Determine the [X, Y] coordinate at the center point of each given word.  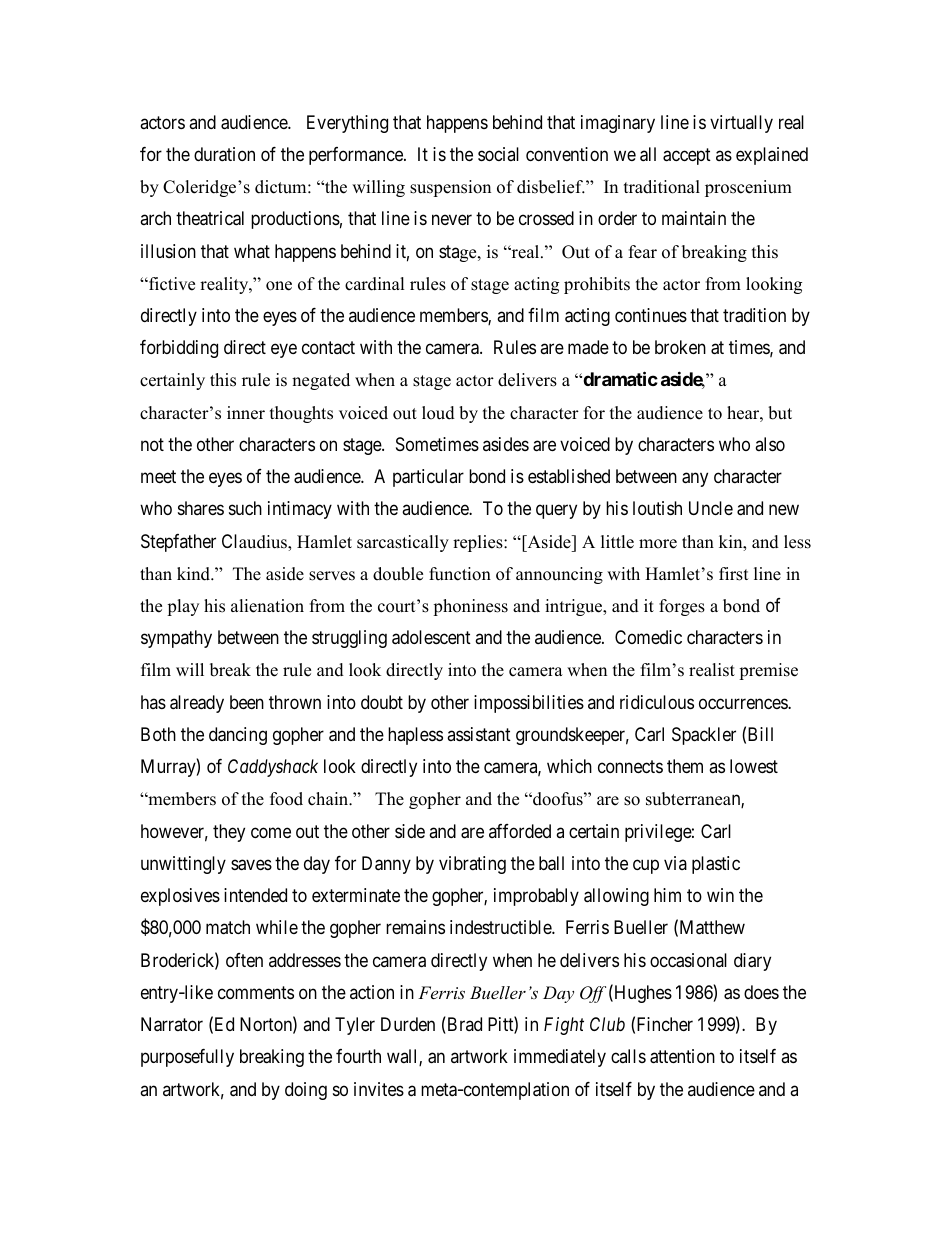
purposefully [187, 1058]
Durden [408, 1024]
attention [682, 1056]
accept [687, 156]
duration [224, 154]
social [498, 154]
